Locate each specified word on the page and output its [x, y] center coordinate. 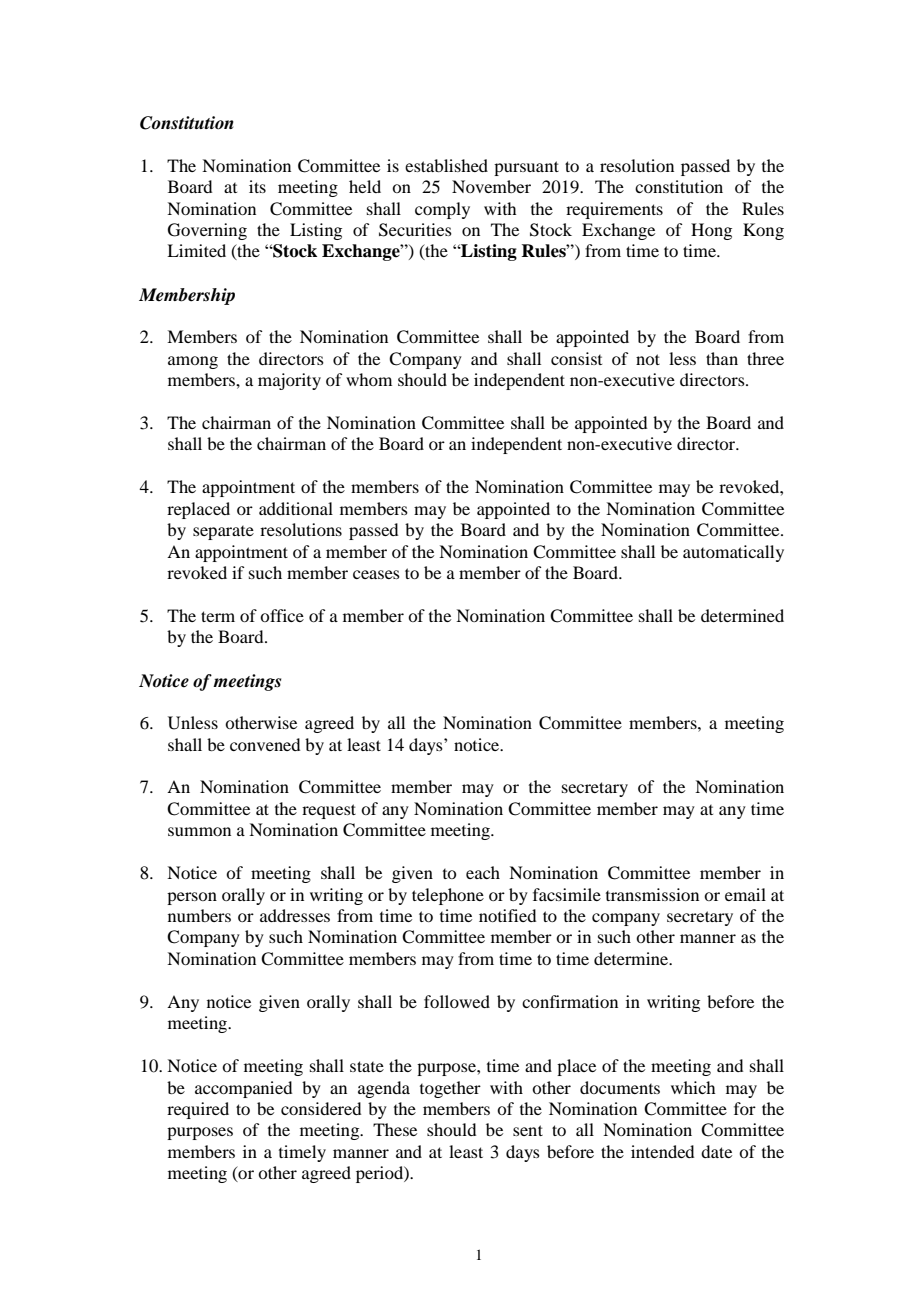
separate [223, 533]
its [257, 186]
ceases [376, 574]
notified [507, 915]
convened [265, 744]
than [722, 358]
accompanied [243, 1089]
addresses [295, 915]
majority [289, 381]
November [491, 186]
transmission [652, 894]
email [745, 894]
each [483, 872]
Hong [711, 231]
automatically [733, 553]
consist [576, 358]
